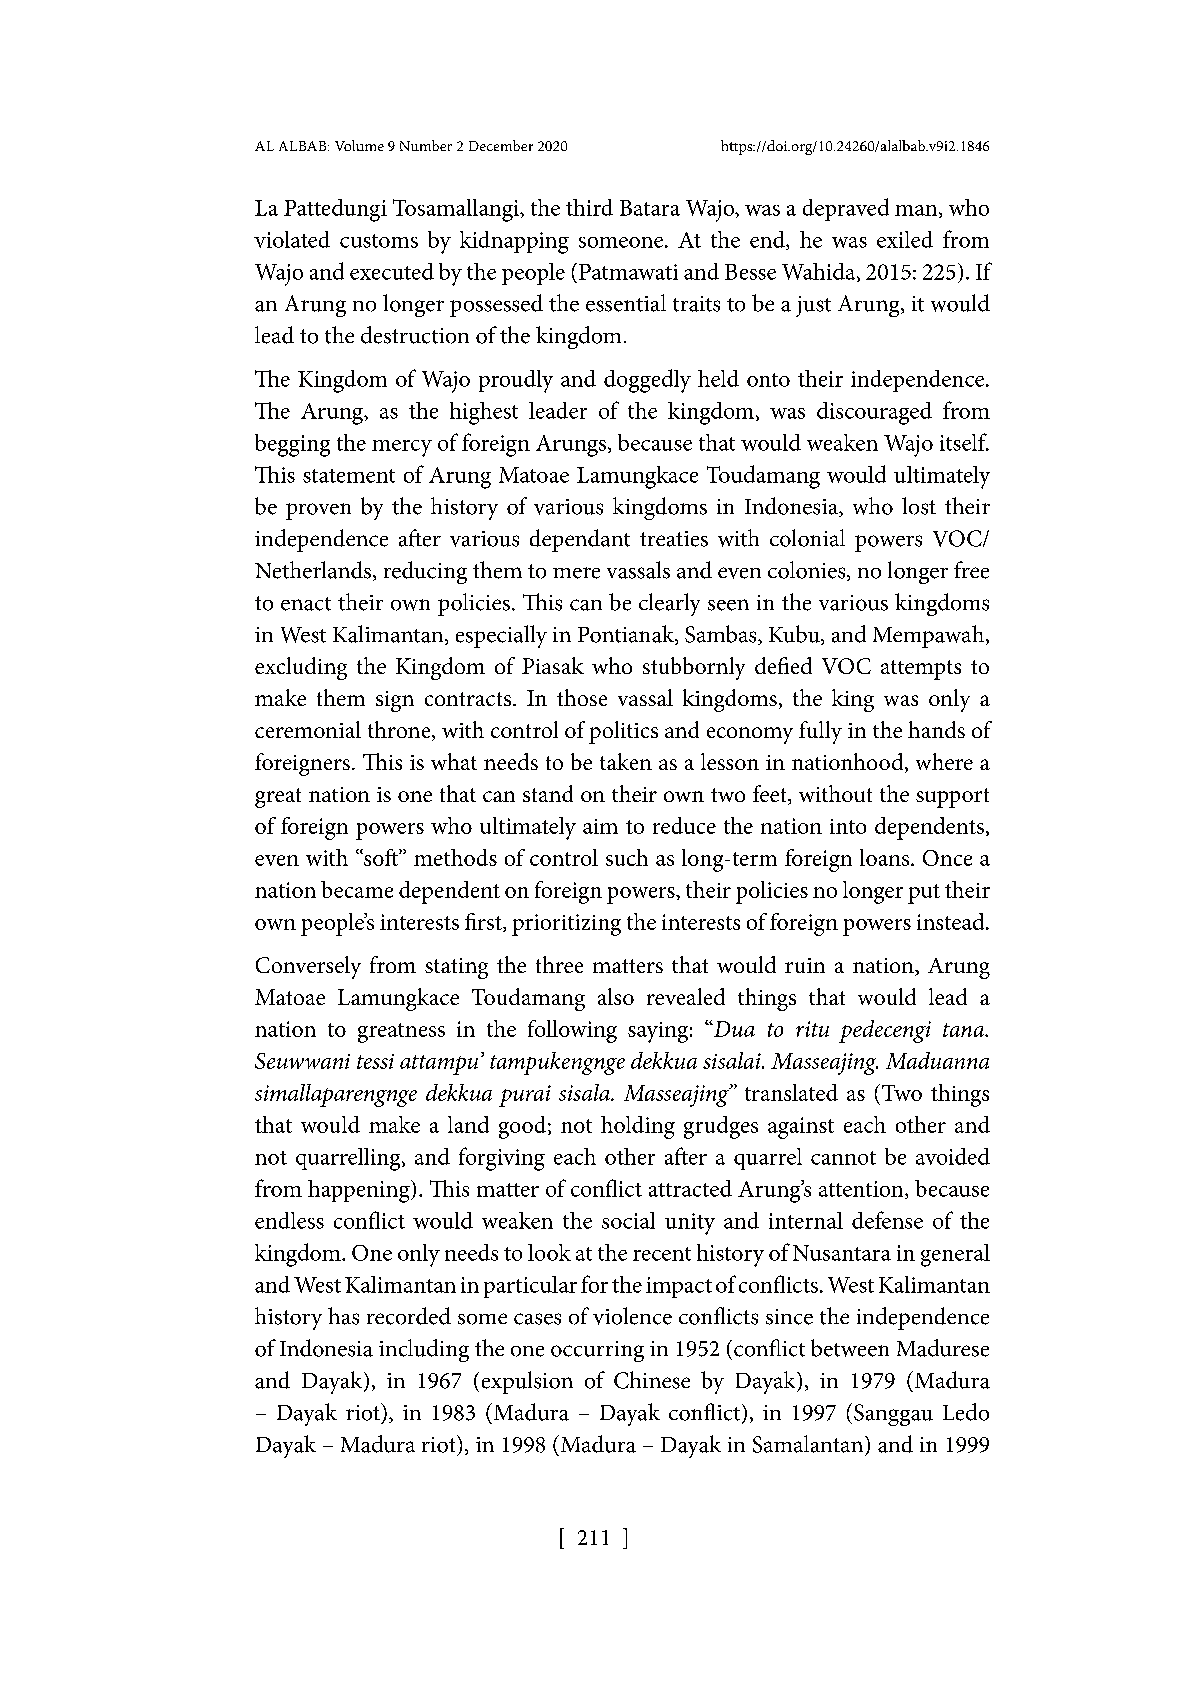 The height and width of the screenshot is (1681, 1188). What do you see at coordinates (944, 761) in the screenshot?
I see `where` at bounding box center [944, 761].
